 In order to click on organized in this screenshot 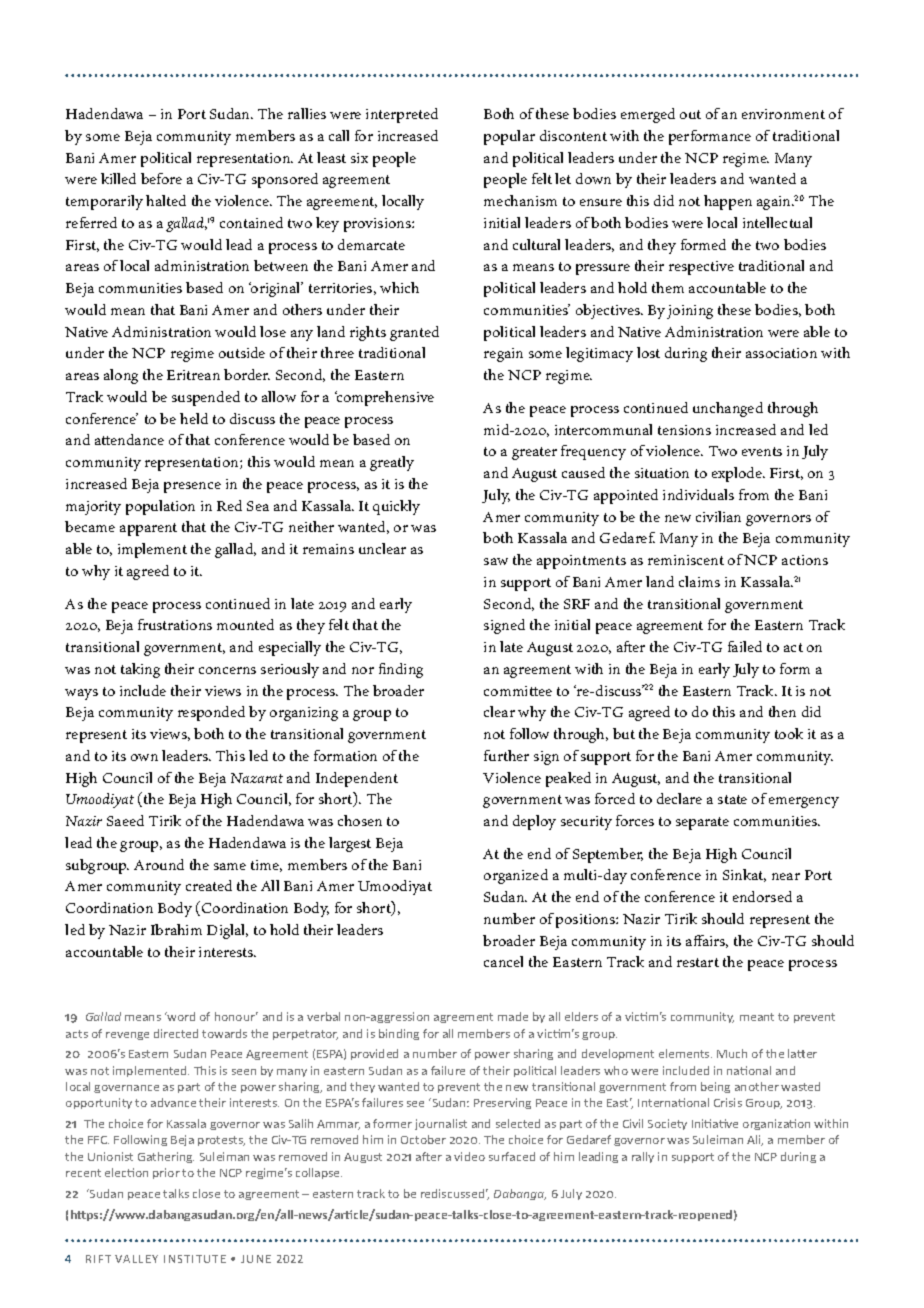, I will do `click(516, 876)`.
